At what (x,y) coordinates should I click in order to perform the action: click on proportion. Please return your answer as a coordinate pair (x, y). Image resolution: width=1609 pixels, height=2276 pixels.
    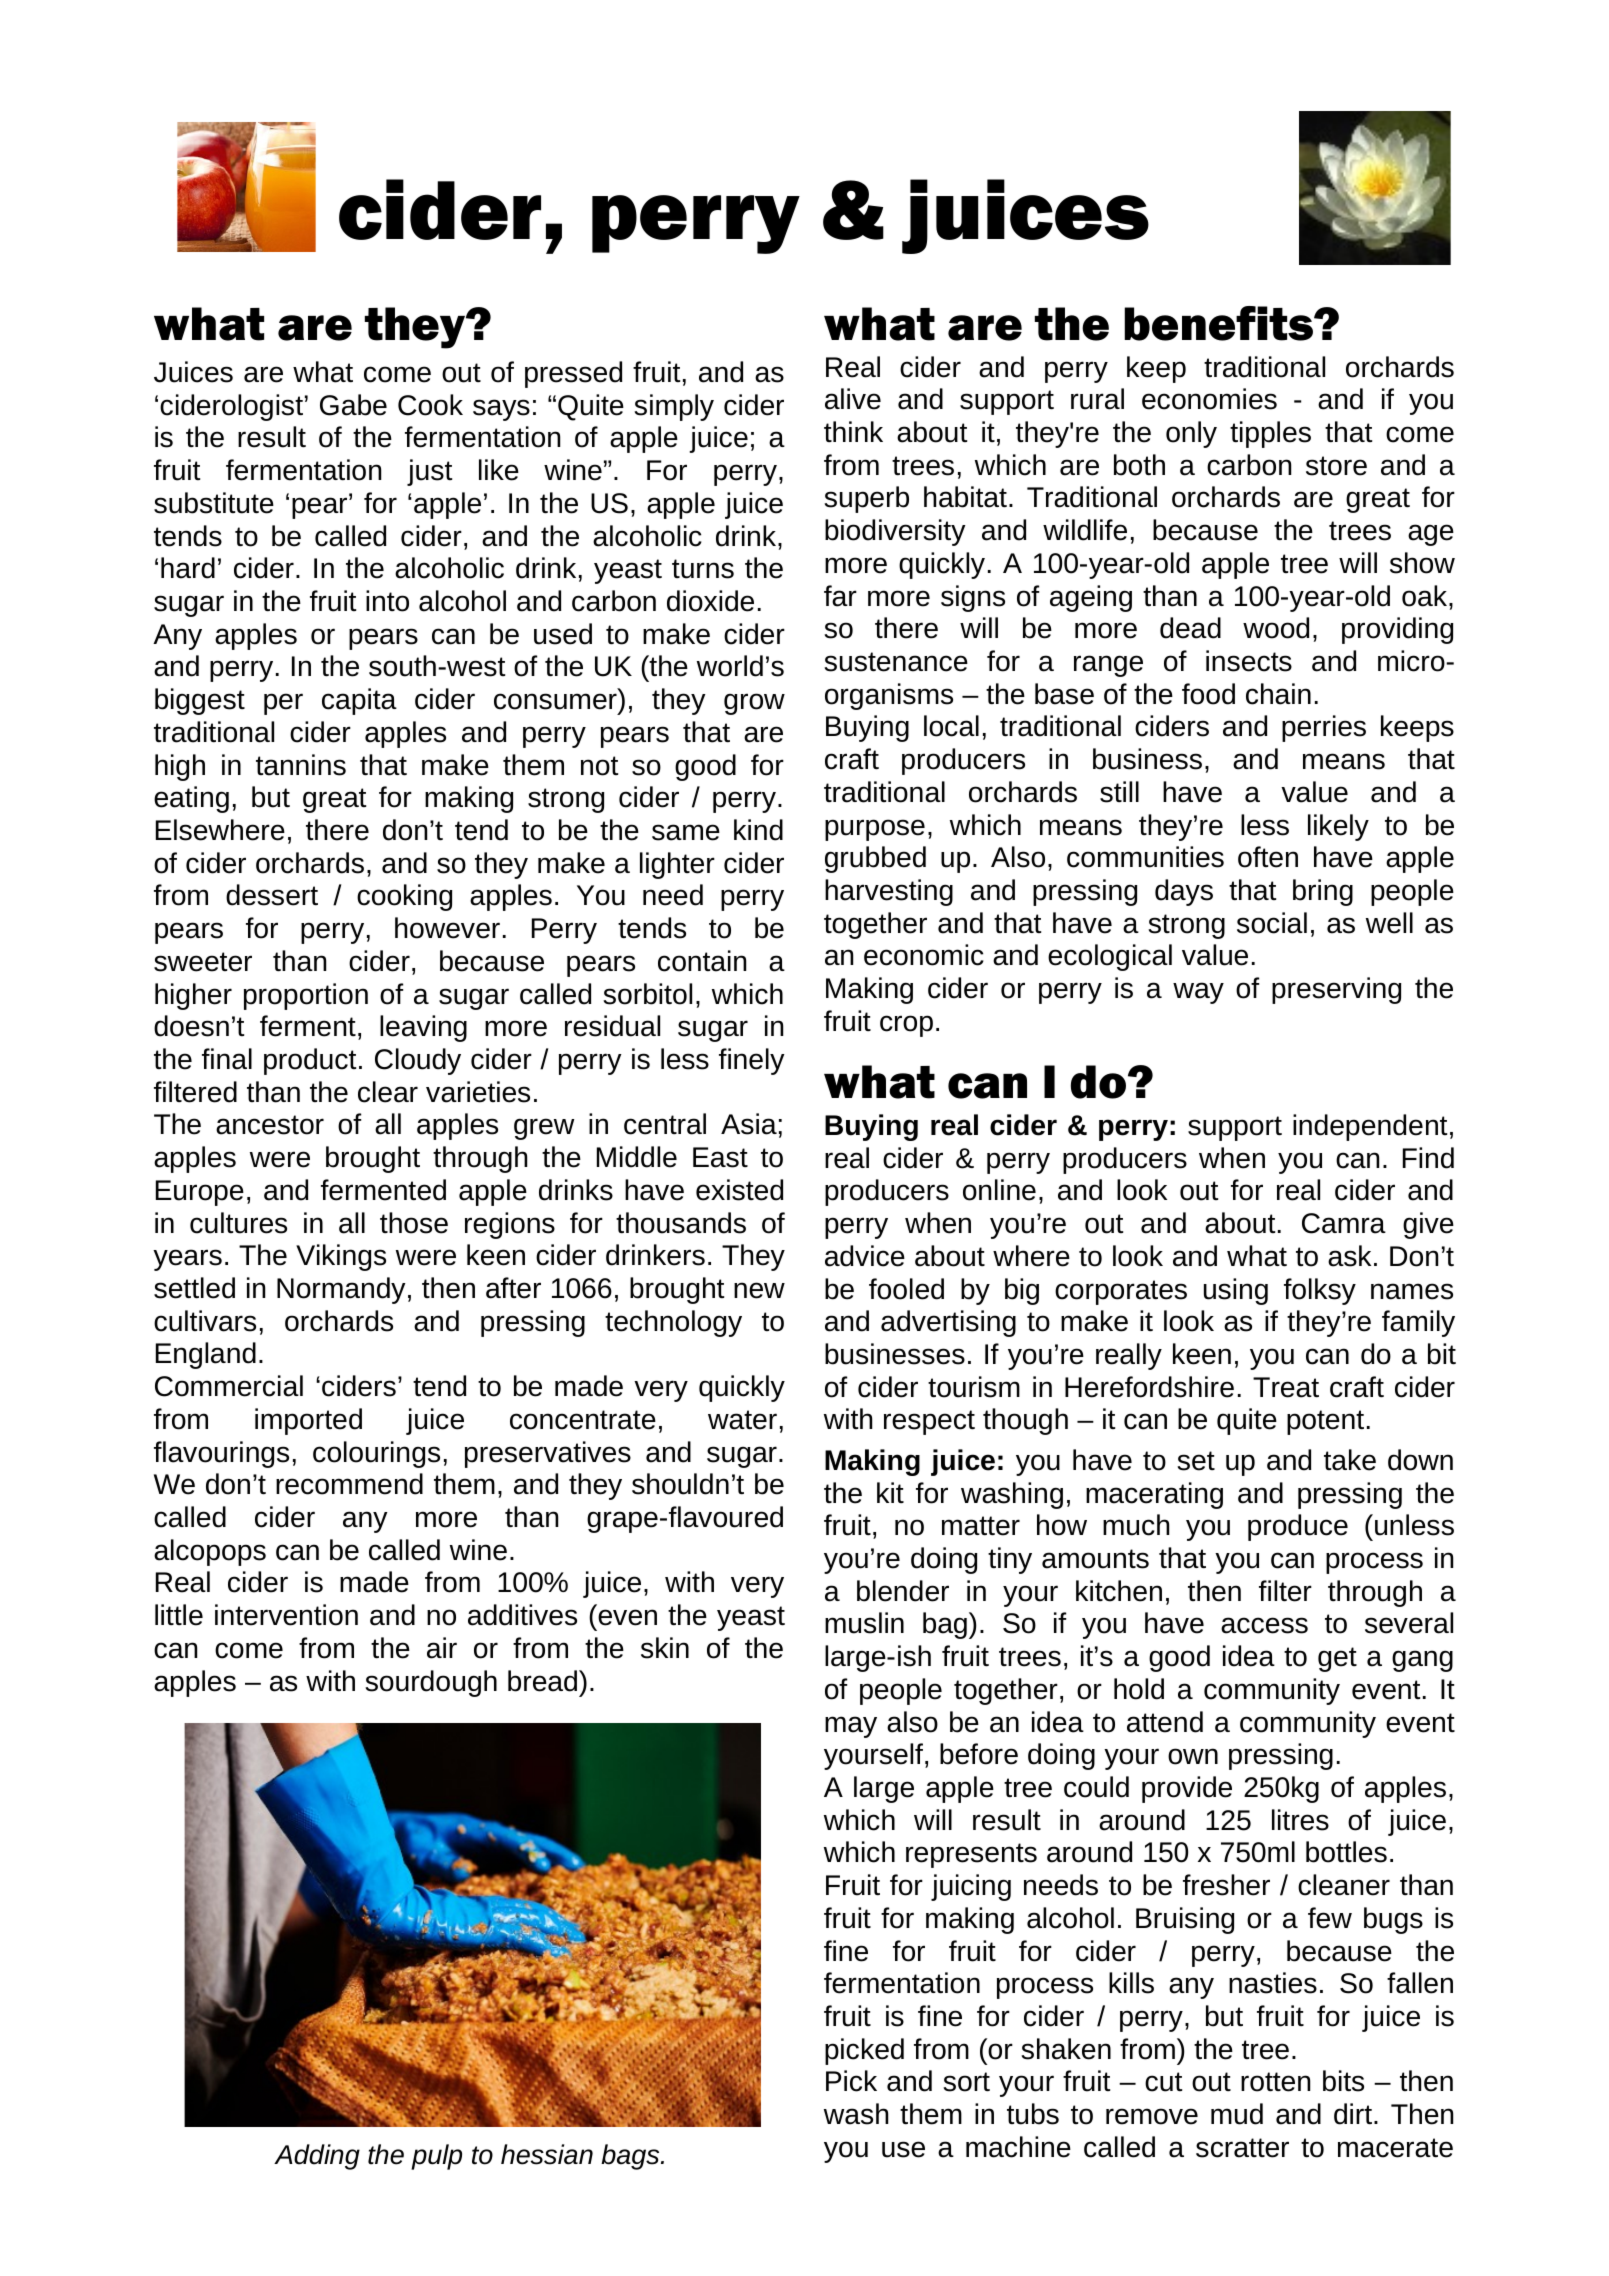
    Looking at the image, I should click on (306, 996).
